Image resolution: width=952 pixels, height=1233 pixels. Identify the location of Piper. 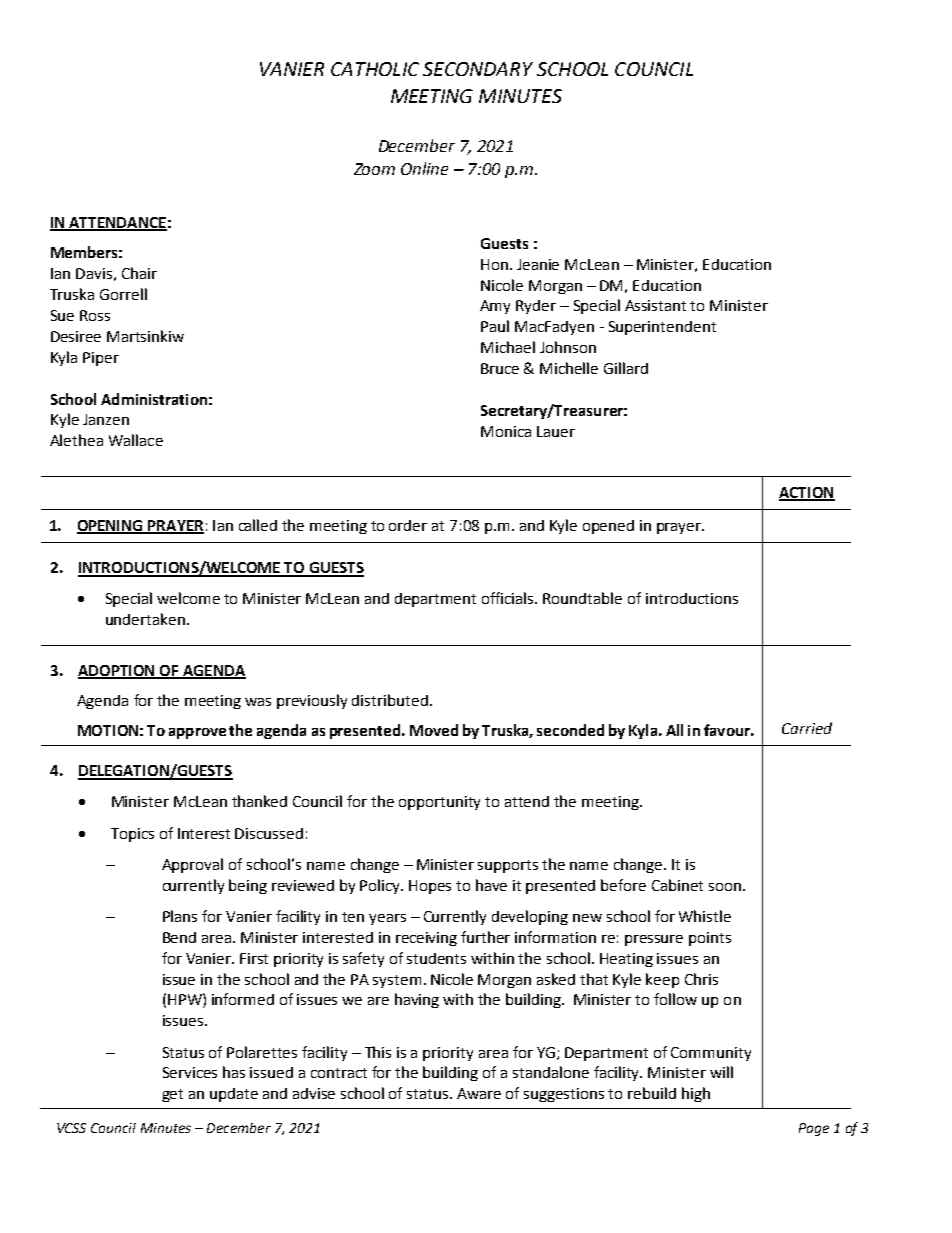
(101, 359).
